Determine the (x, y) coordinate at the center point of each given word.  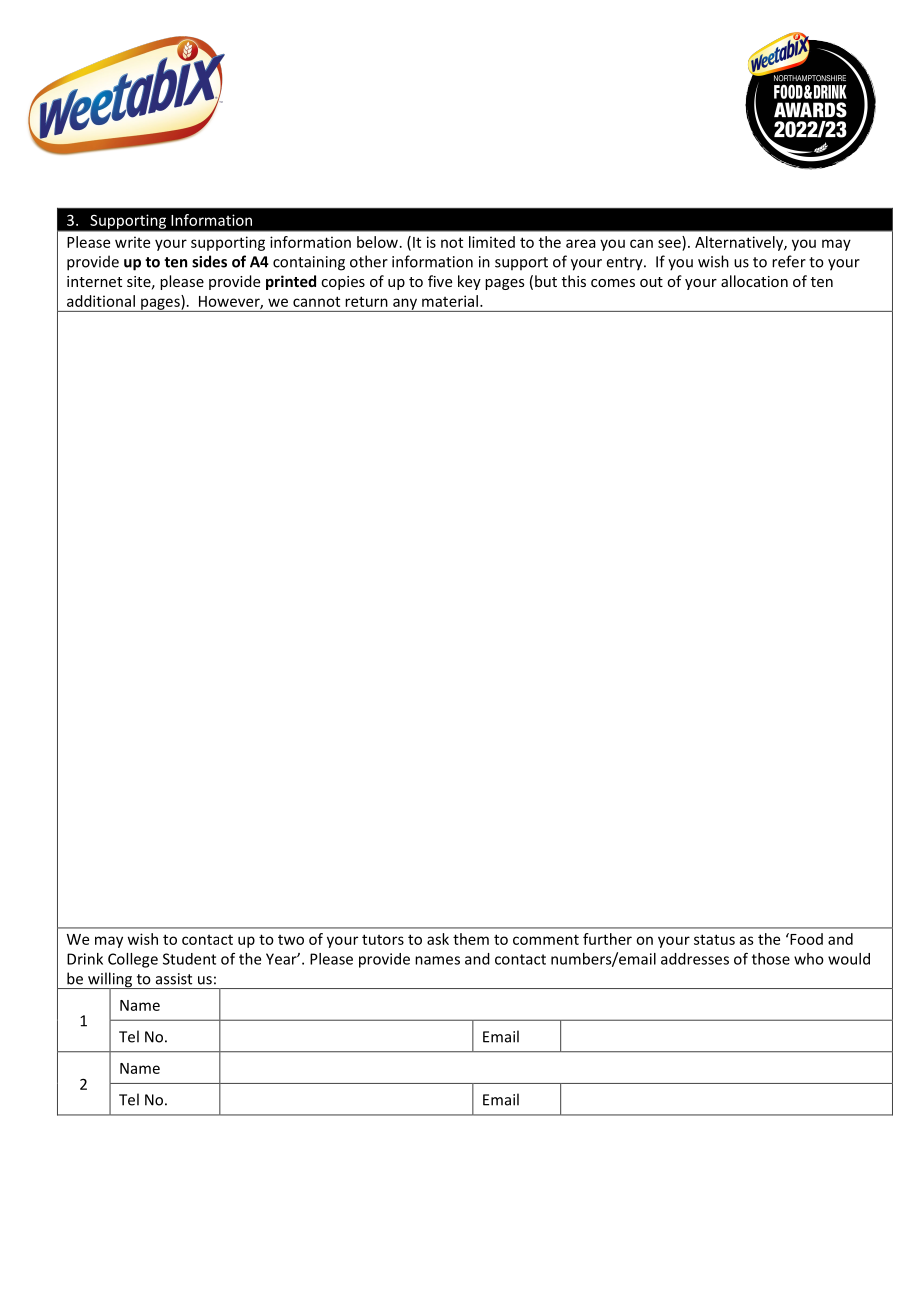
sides (209, 261)
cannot (316, 301)
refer (789, 261)
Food (805, 939)
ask (438, 939)
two (291, 940)
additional (101, 301)
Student (189, 959)
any (405, 305)
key (469, 282)
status (714, 939)
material (450, 301)
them (471, 939)
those (771, 959)
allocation (754, 281)
